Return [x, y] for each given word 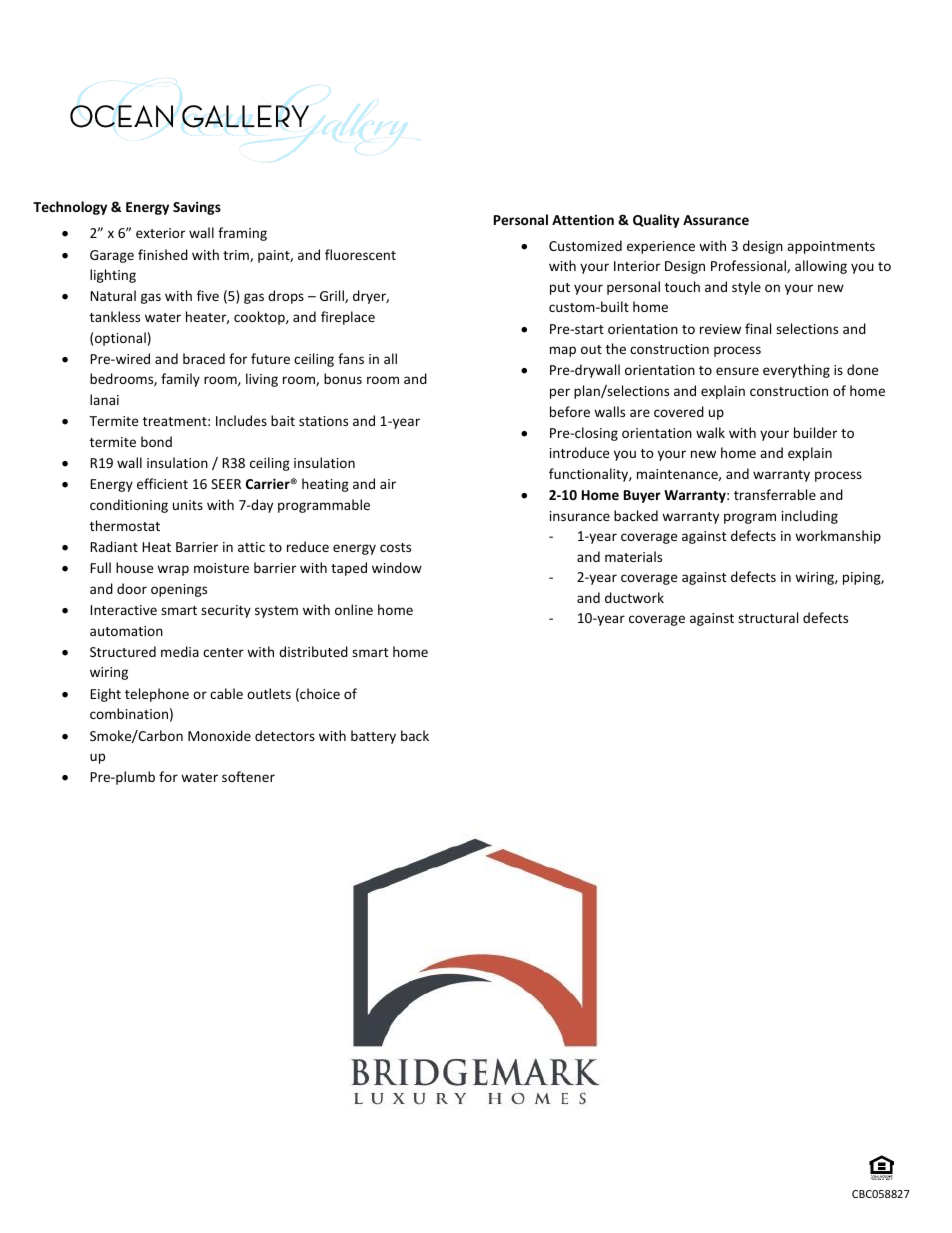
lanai [104, 399]
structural [768, 617]
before [570, 411]
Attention [583, 219]
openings [179, 590]
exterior [160, 233]
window [397, 567]
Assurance [716, 220]
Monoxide [219, 735]
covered [679, 411]
